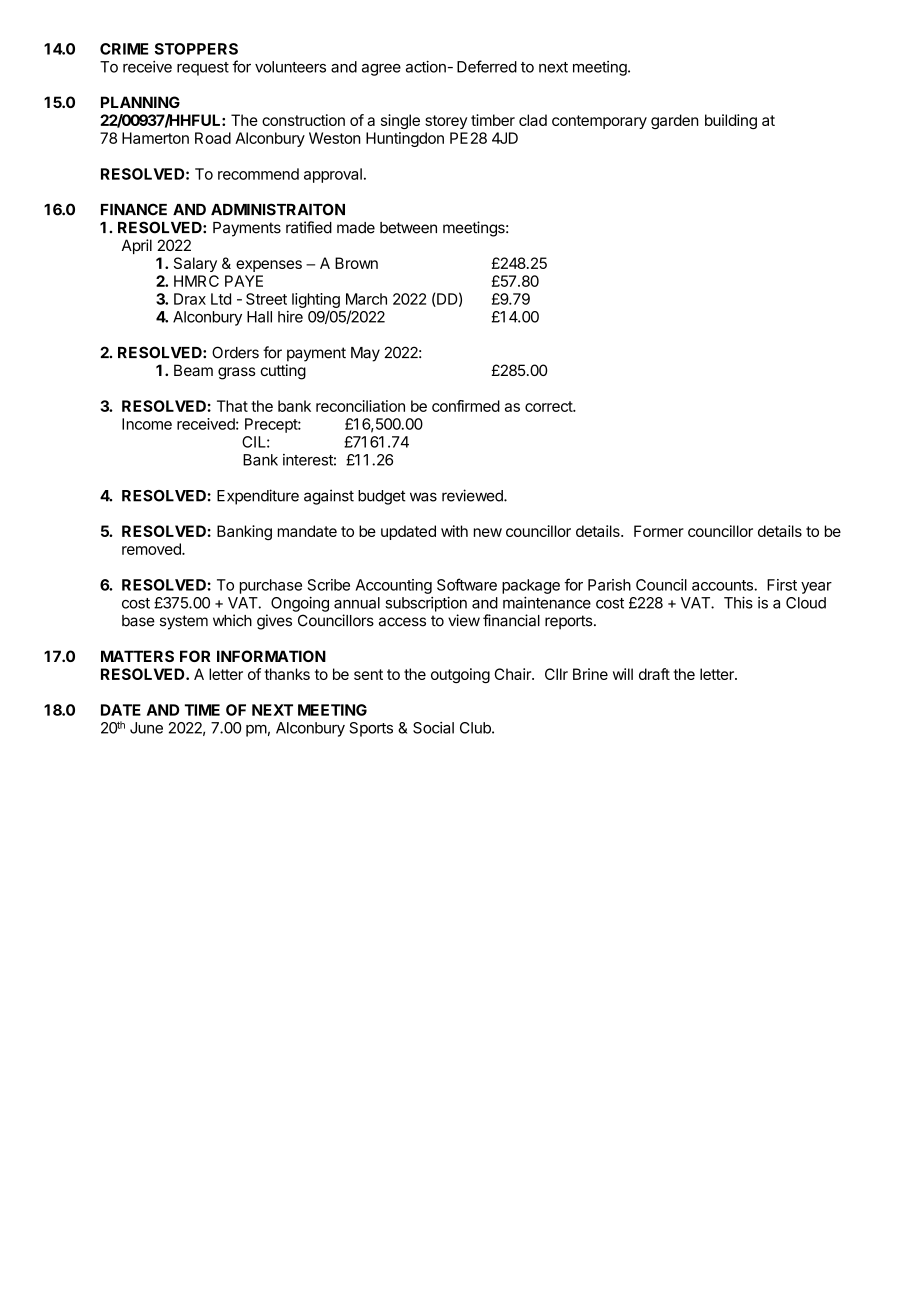  I want to click on correct, so click(549, 406).
